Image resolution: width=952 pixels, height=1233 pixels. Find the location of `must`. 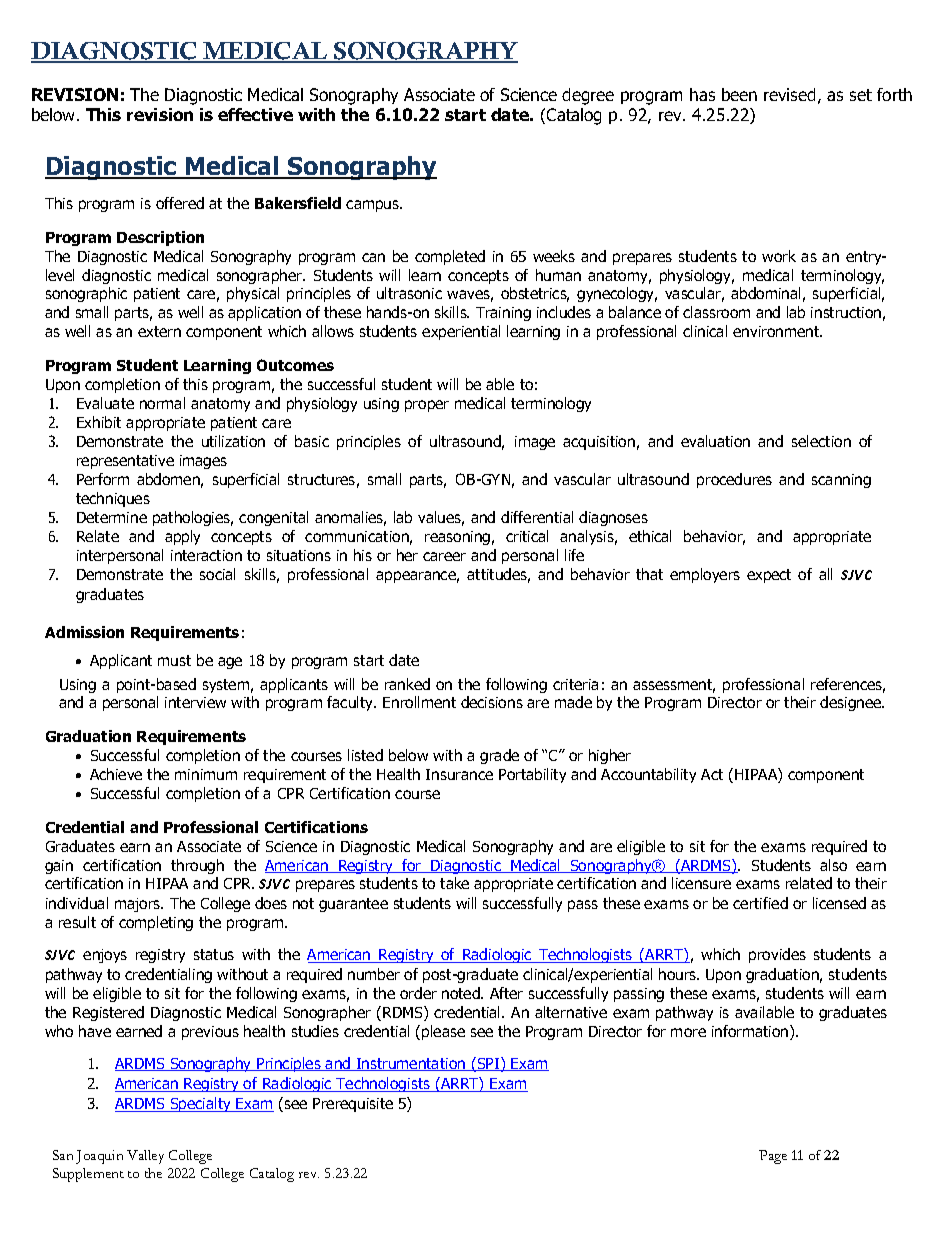

must is located at coordinates (174, 660).
